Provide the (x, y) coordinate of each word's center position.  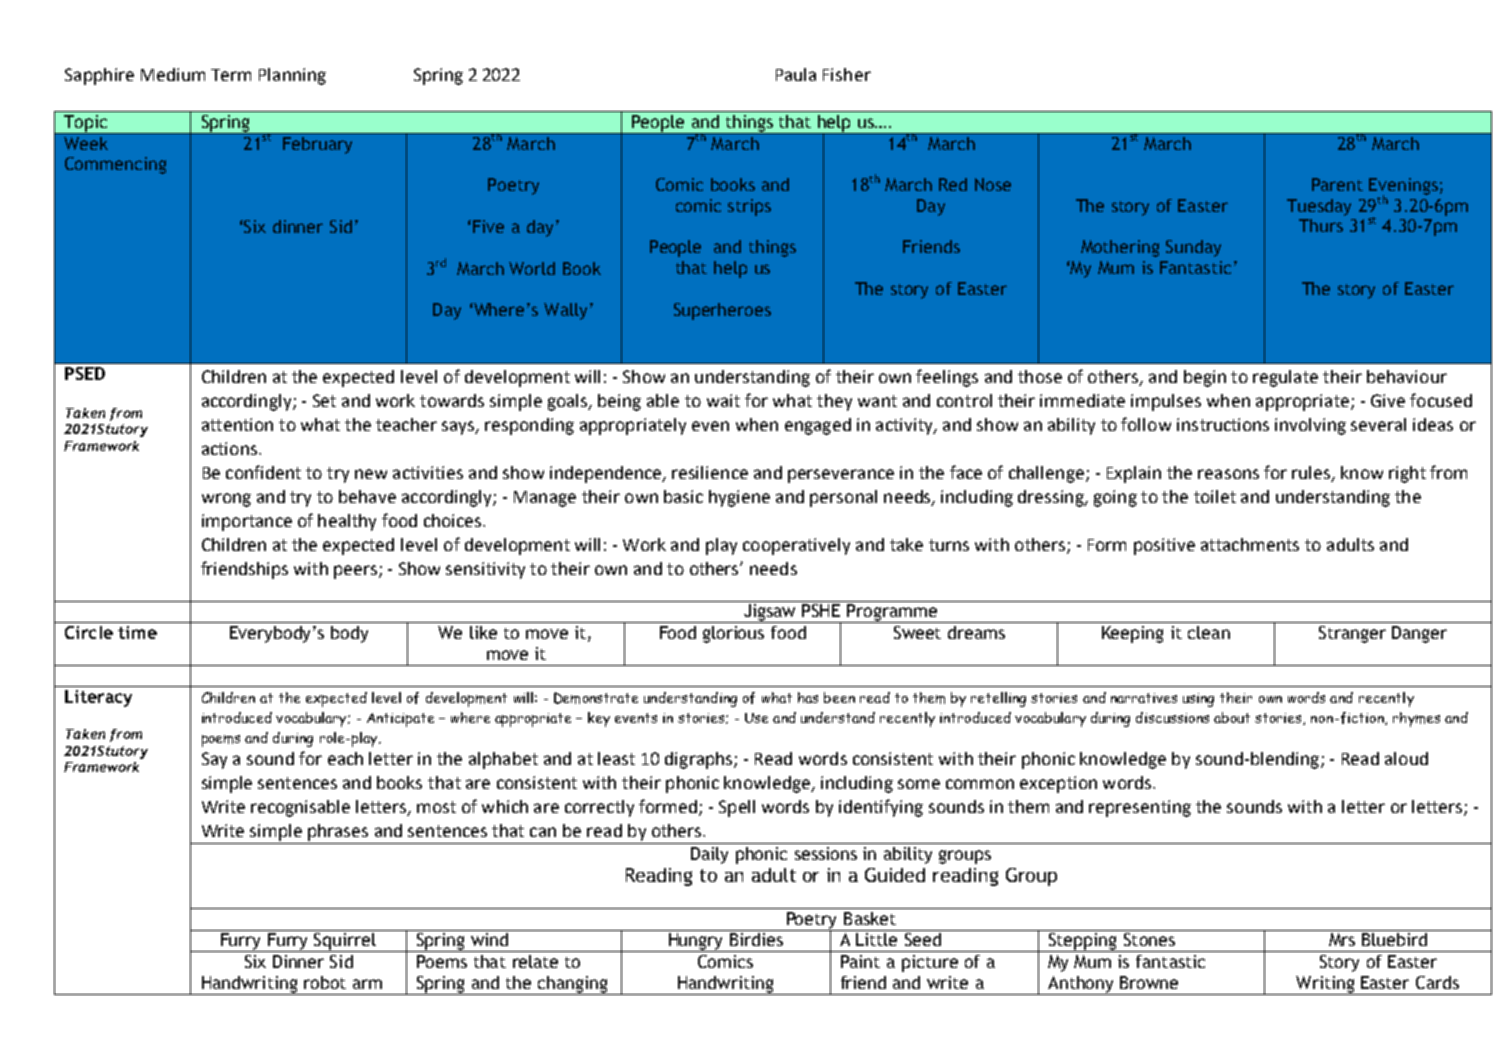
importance (247, 522)
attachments (1250, 544)
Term (231, 75)
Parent (1337, 184)
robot (325, 982)
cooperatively (796, 546)
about (1232, 717)
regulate (1285, 378)
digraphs (700, 760)
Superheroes (722, 311)
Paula (796, 74)
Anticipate (400, 720)
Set (324, 400)
